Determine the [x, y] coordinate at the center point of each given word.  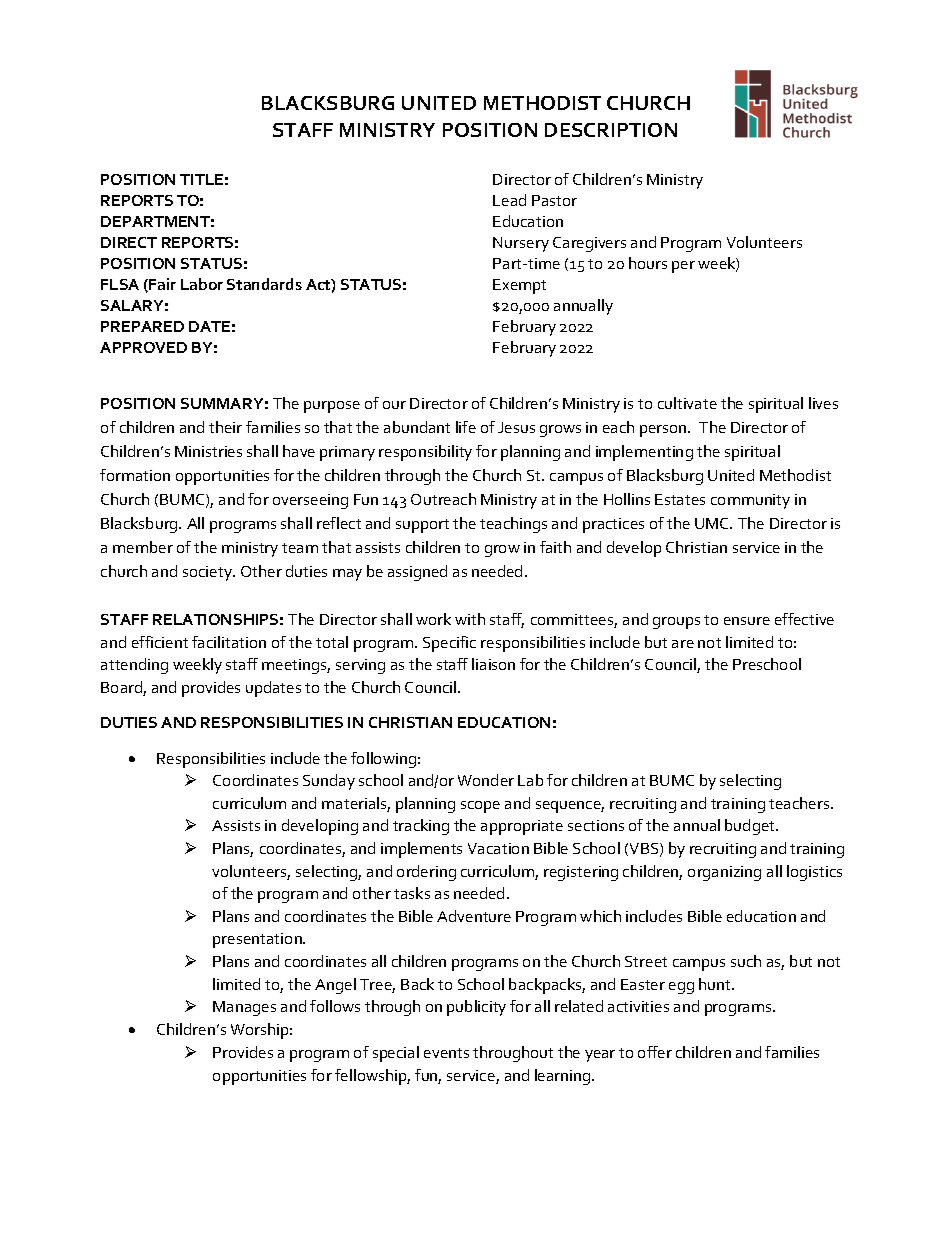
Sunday [329, 782]
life [466, 427]
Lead [509, 200]
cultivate [687, 403]
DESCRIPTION [611, 130]
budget [751, 827]
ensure [747, 621]
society [208, 573]
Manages [244, 1008]
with [470, 619]
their [225, 427]
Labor [202, 284]
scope [480, 807]
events [446, 1053]
